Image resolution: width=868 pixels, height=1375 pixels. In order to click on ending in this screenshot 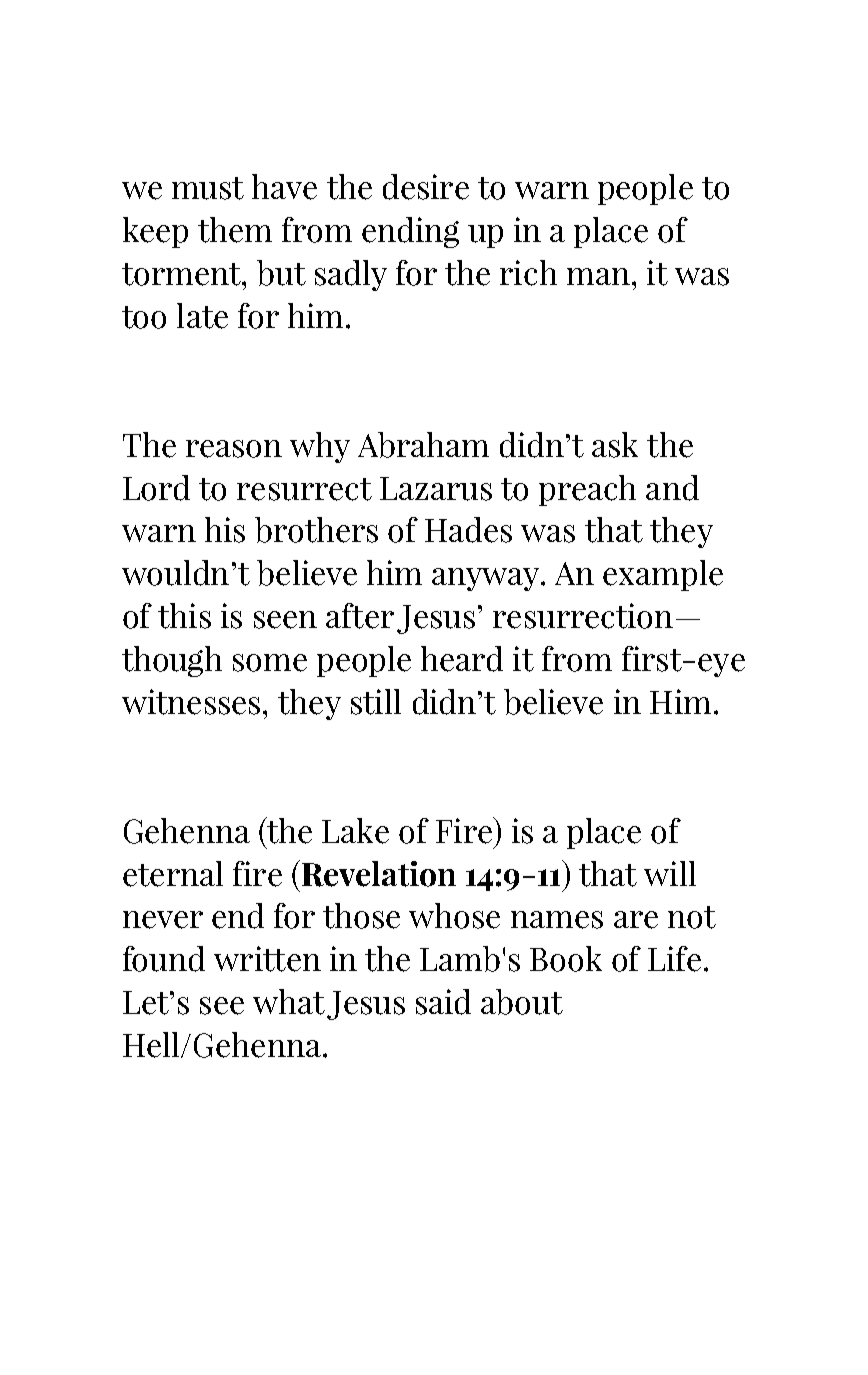, I will do `click(410, 232)`.
